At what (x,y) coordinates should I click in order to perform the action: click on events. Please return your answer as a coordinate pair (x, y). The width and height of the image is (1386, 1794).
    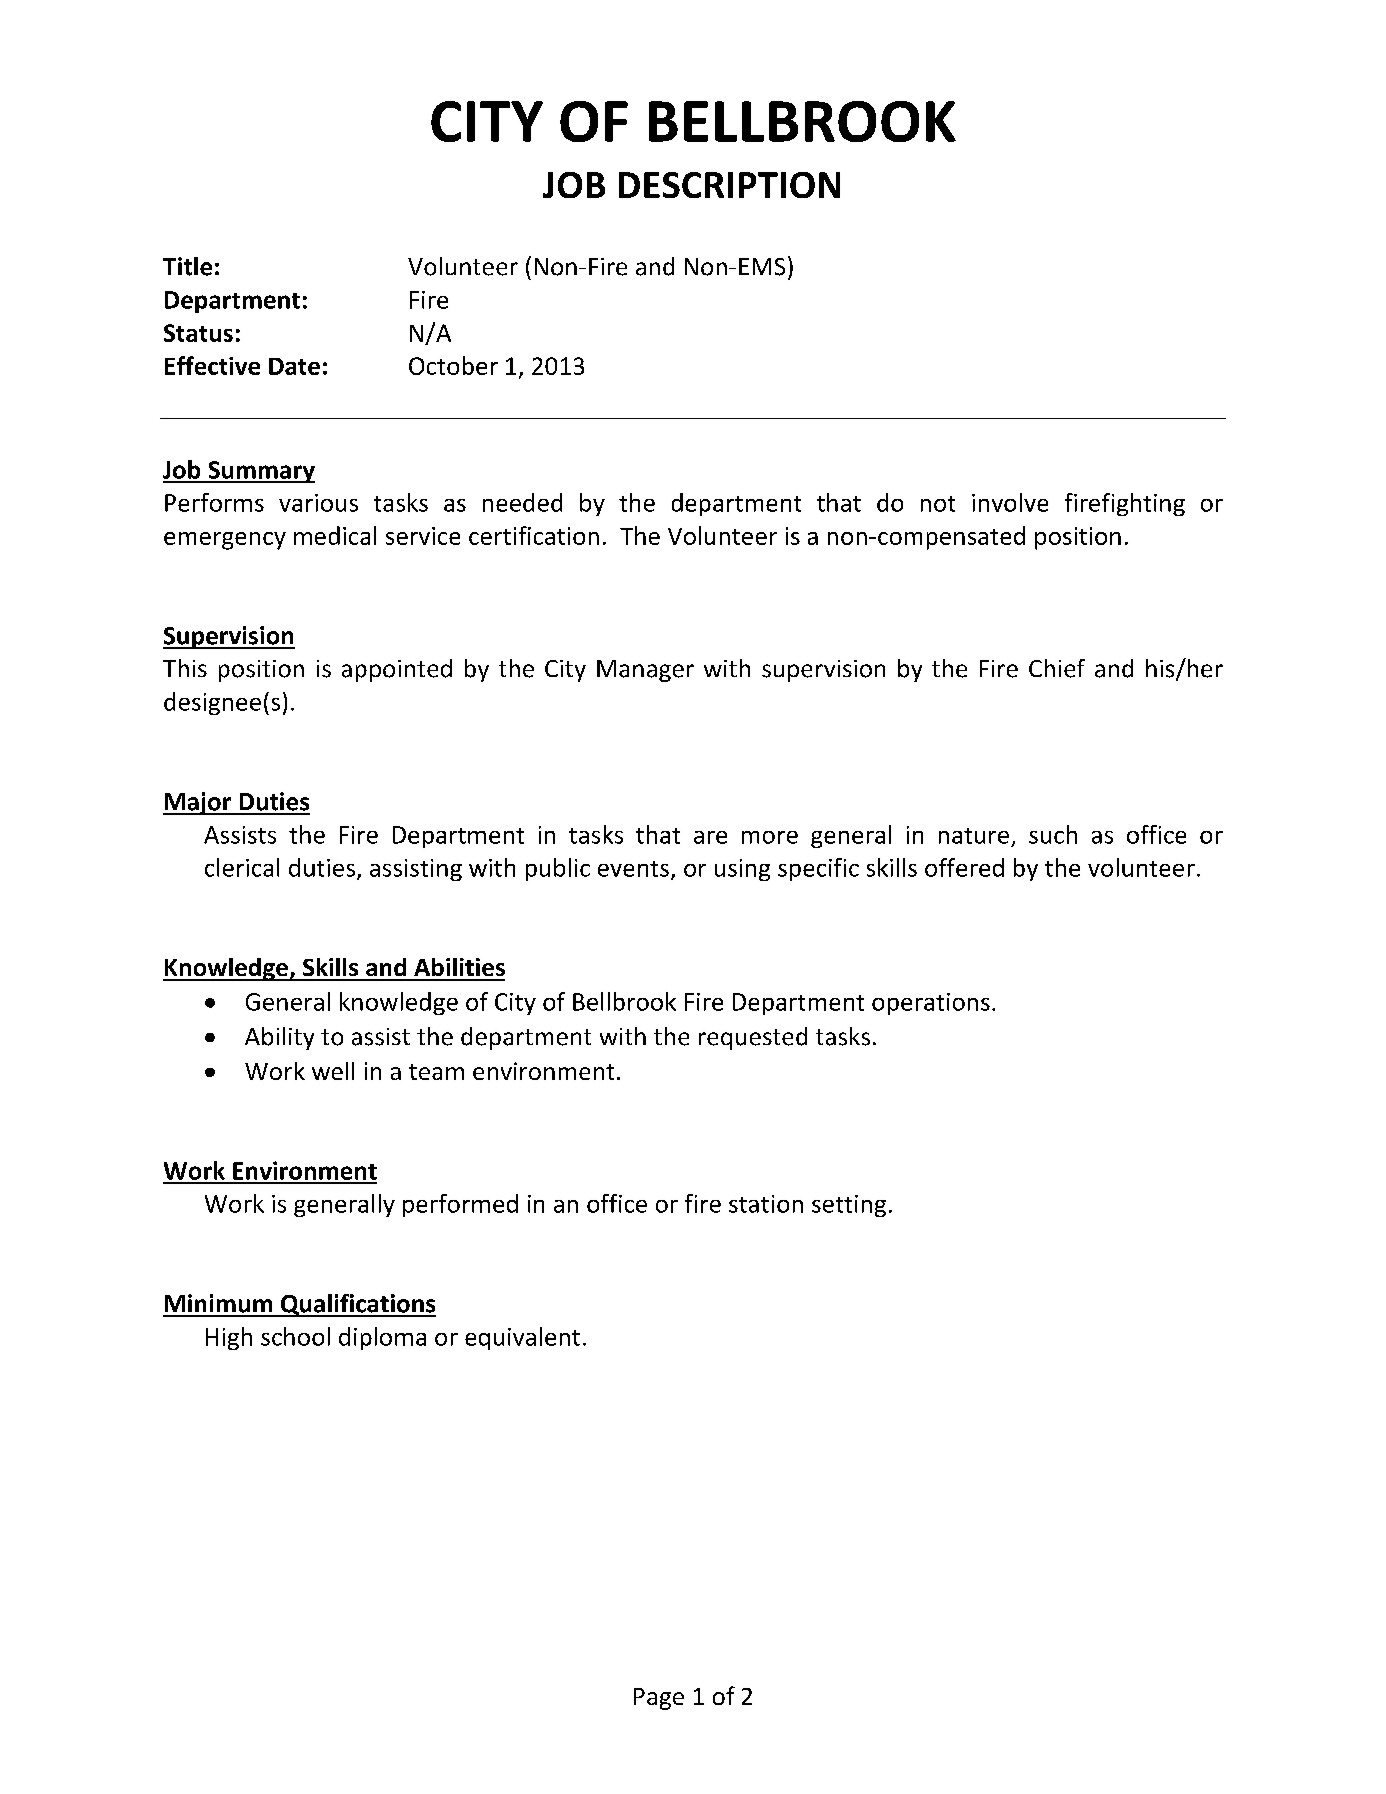
    Looking at the image, I should click on (633, 869).
